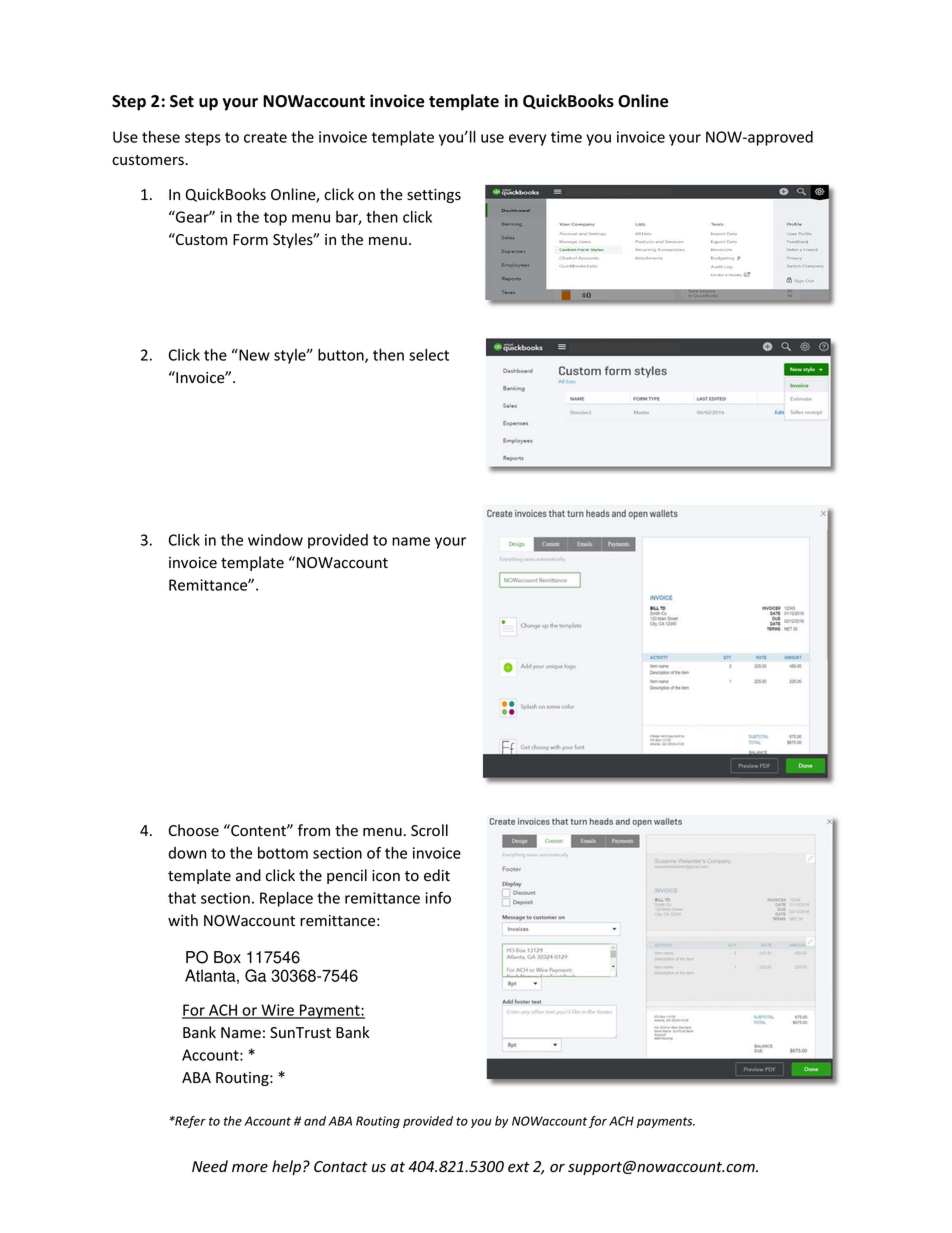 Image resolution: width=952 pixels, height=1233 pixels. I want to click on Scroll, so click(429, 830).
